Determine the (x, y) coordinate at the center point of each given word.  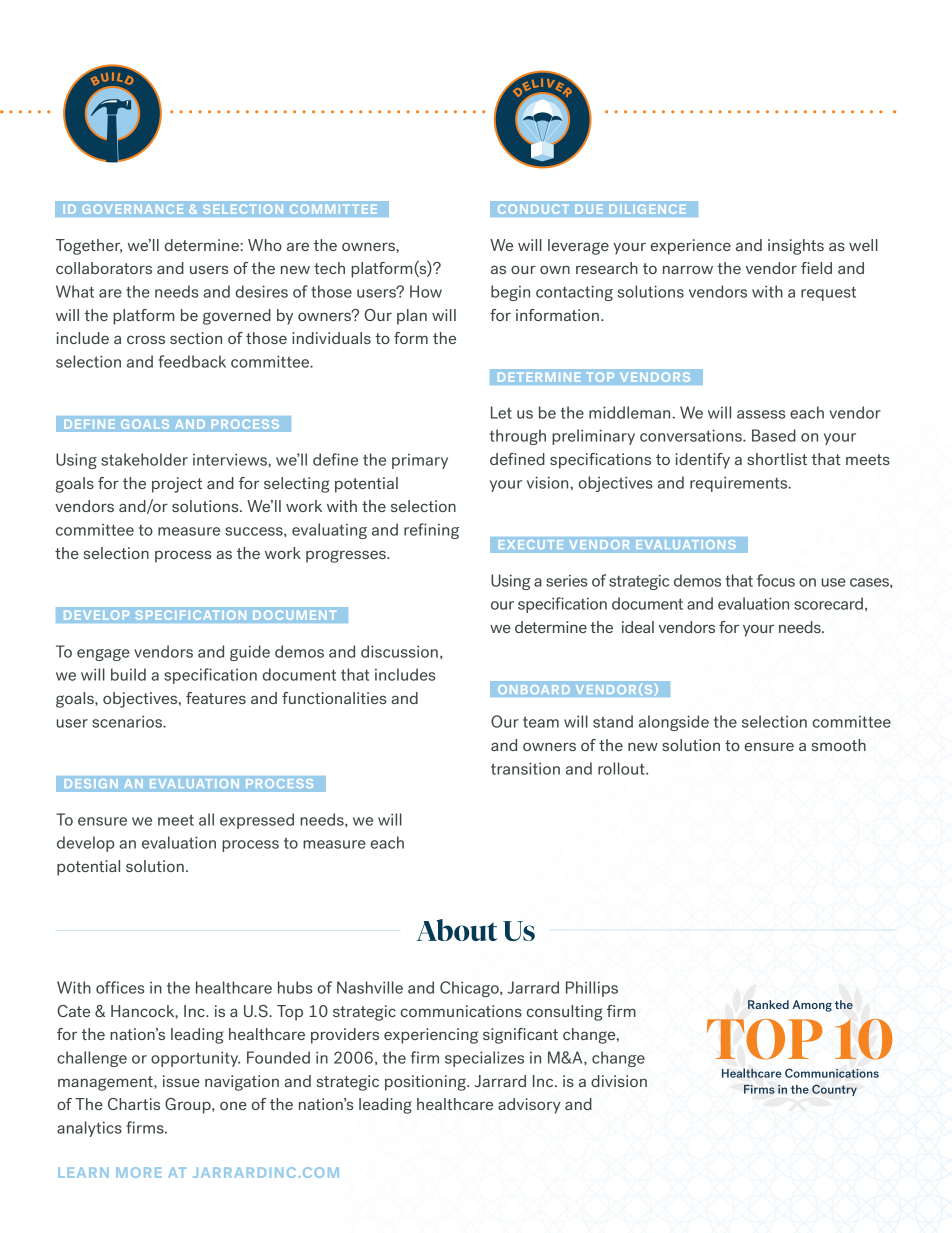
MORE (139, 1172)
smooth (839, 745)
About (457, 930)
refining (431, 531)
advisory (529, 1106)
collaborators (104, 268)
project (177, 485)
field (816, 268)
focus (776, 580)
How (426, 291)
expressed (257, 821)
